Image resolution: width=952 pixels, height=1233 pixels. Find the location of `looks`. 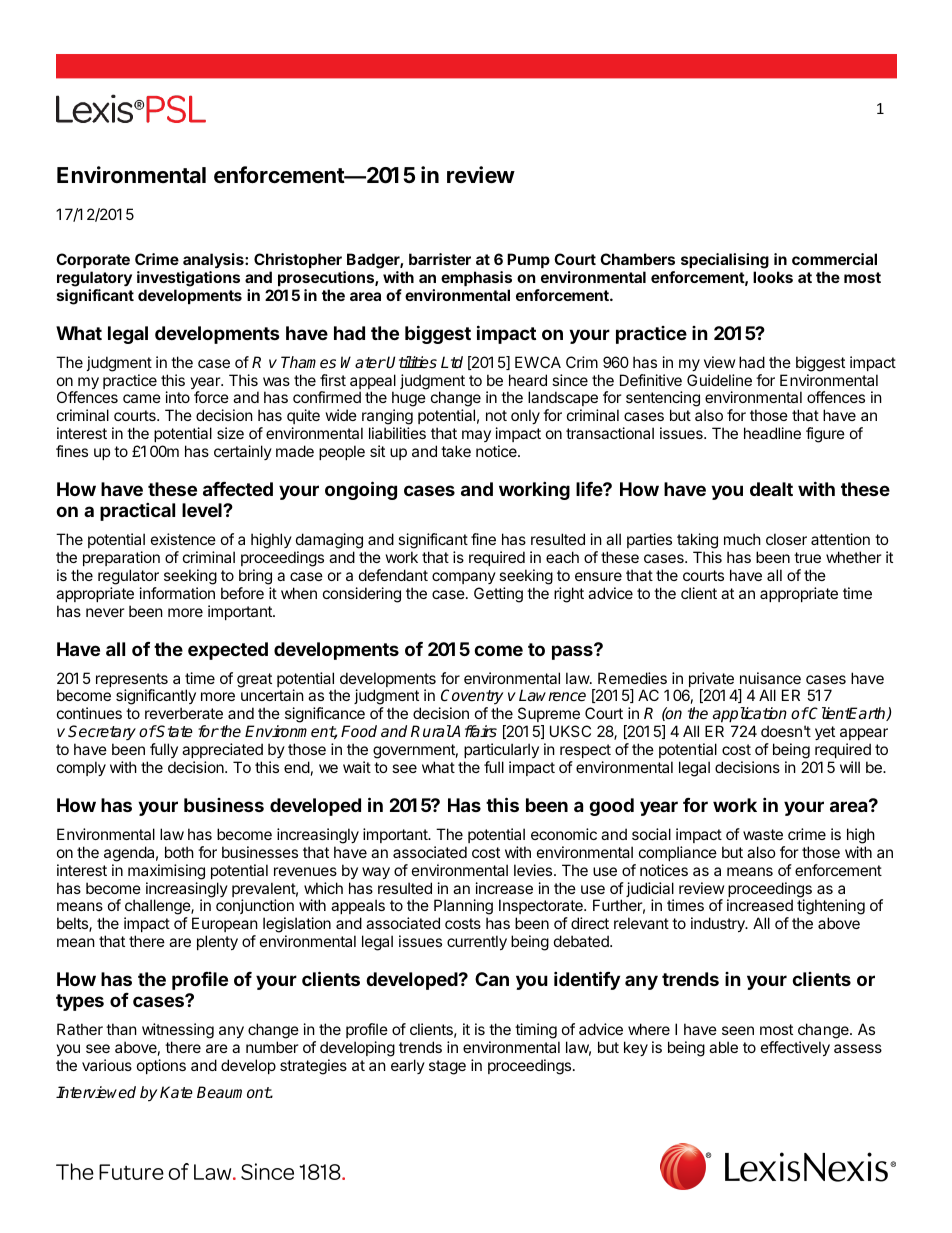

looks is located at coordinates (773, 277).
